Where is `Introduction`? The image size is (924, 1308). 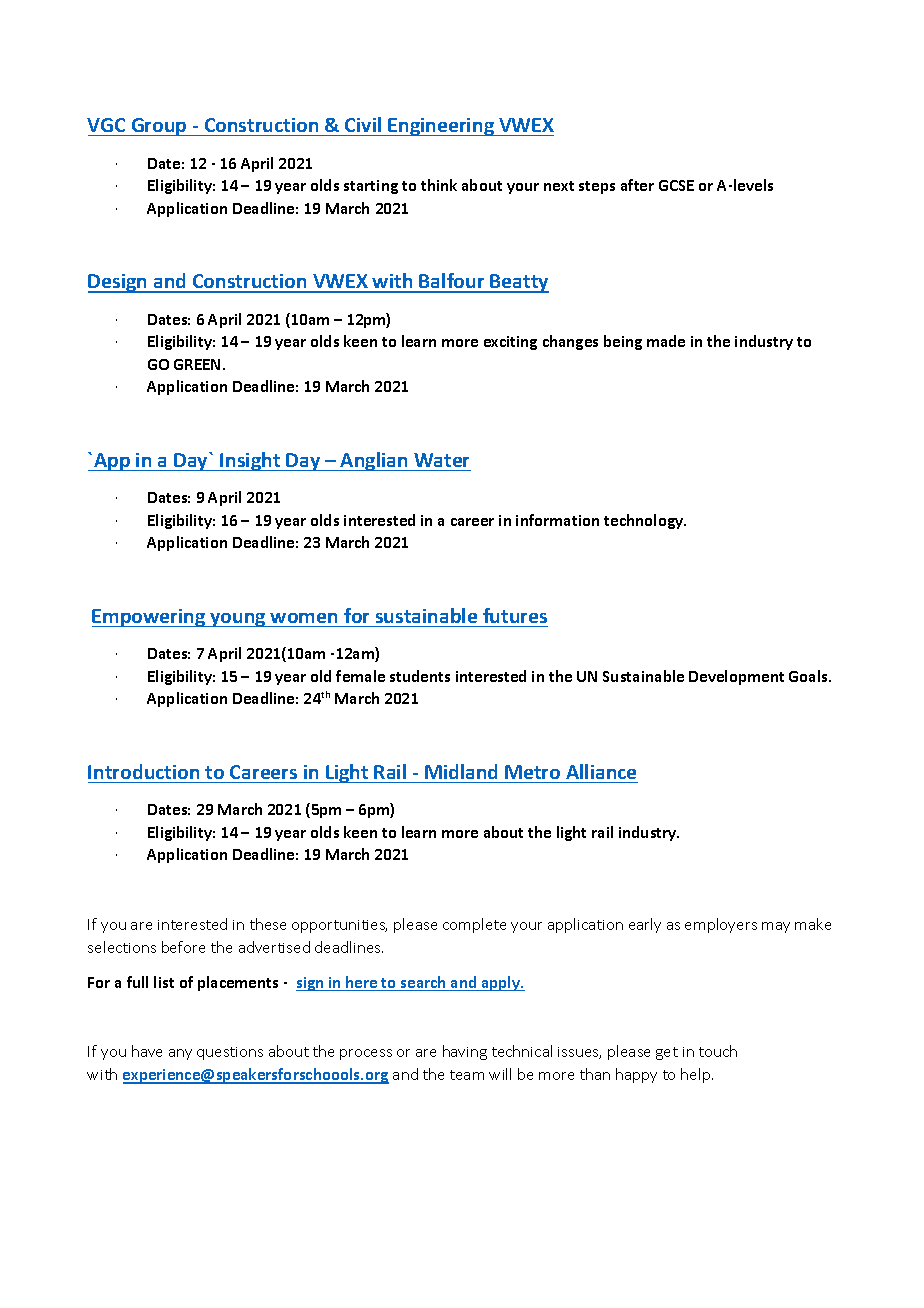 Introduction is located at coordinates (143, 771).
